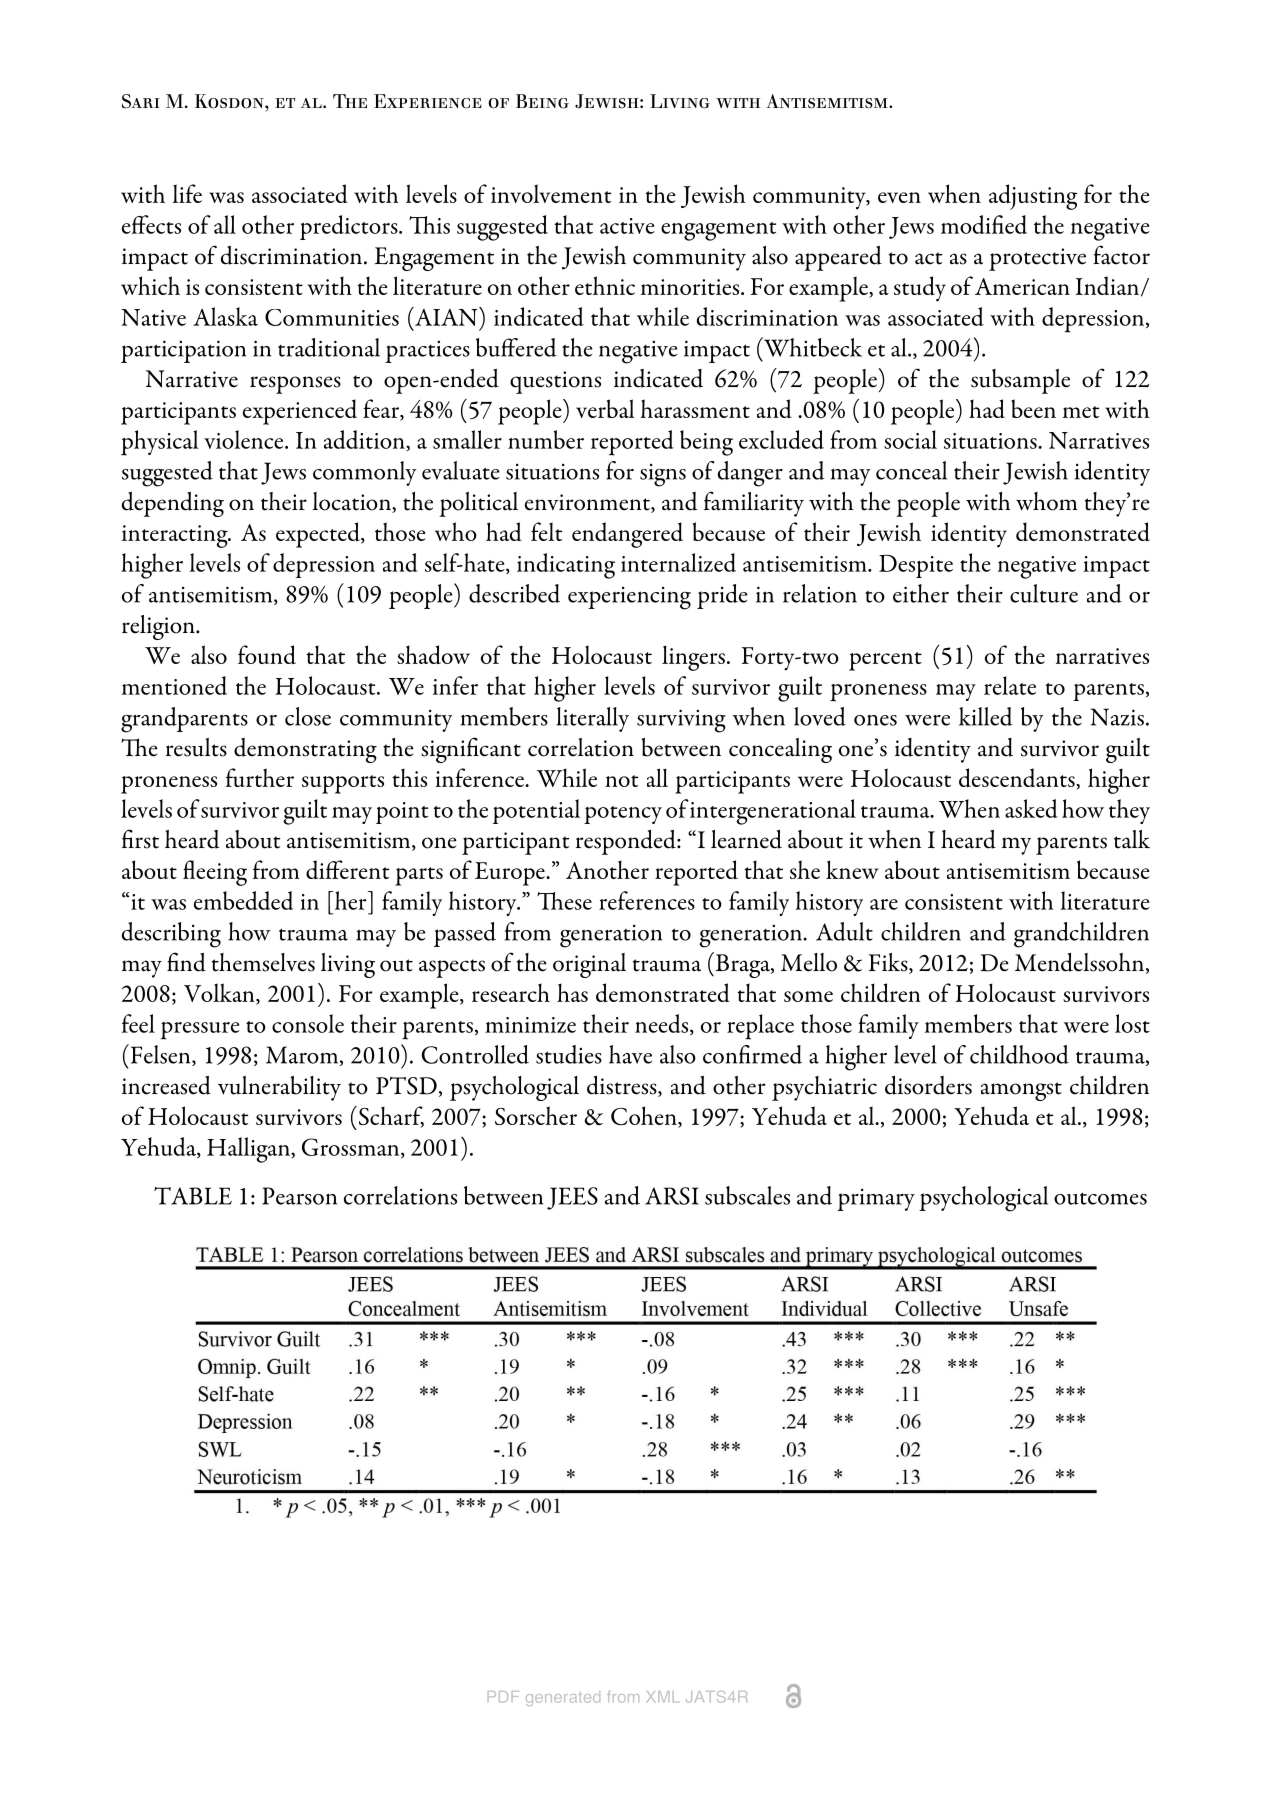 The width and height of the screenshot is (1271, 1797). What do you see at coordinates (1100, 1198) in the screenshot?
I see `outcomes` at bounding box center [1100, 1198].
